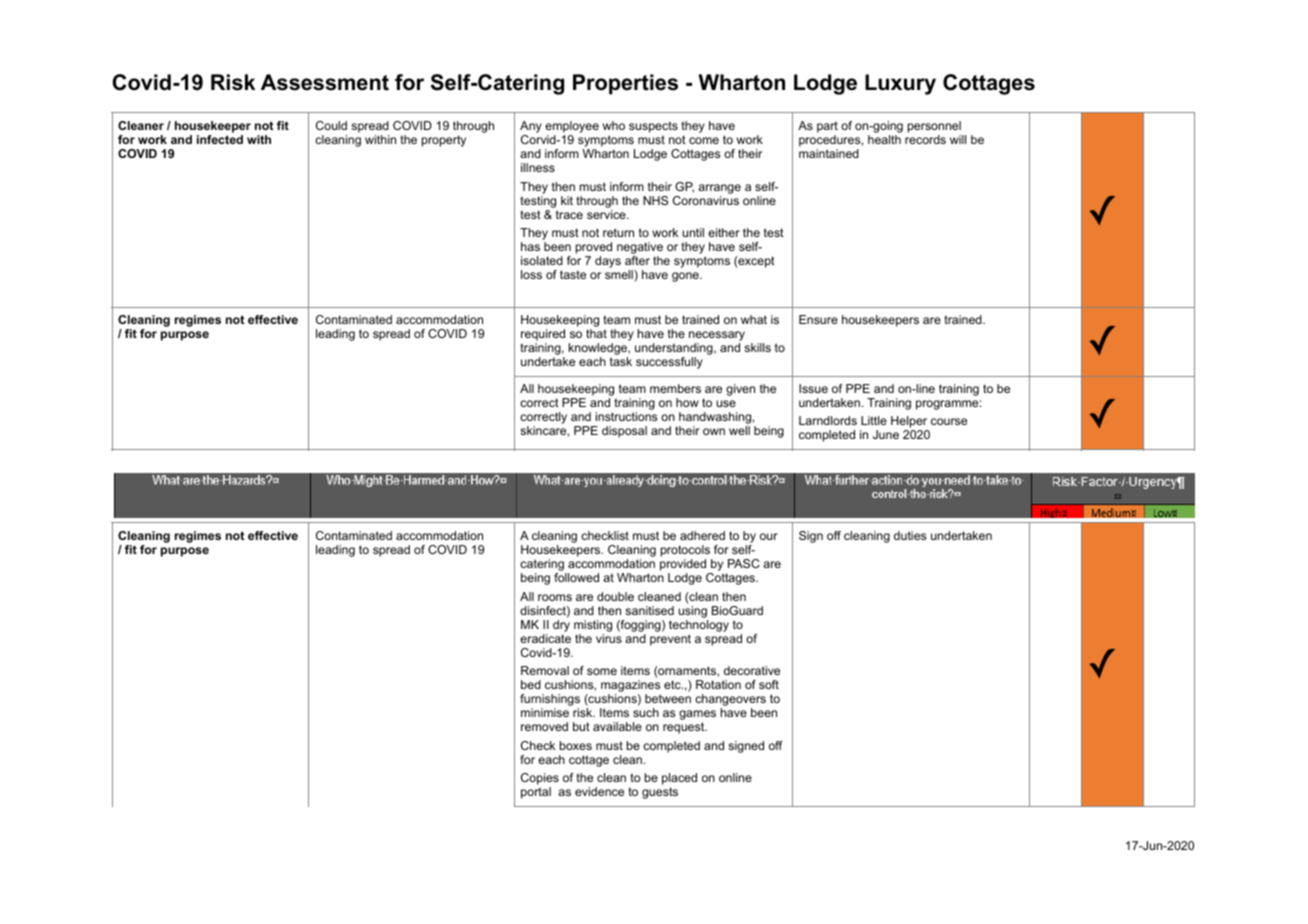 This screenshot has width=1308, height=924. What do you see at coordinates (536, 793) in the screenshot?
I see `portal` at bounding box center [536, 793].
